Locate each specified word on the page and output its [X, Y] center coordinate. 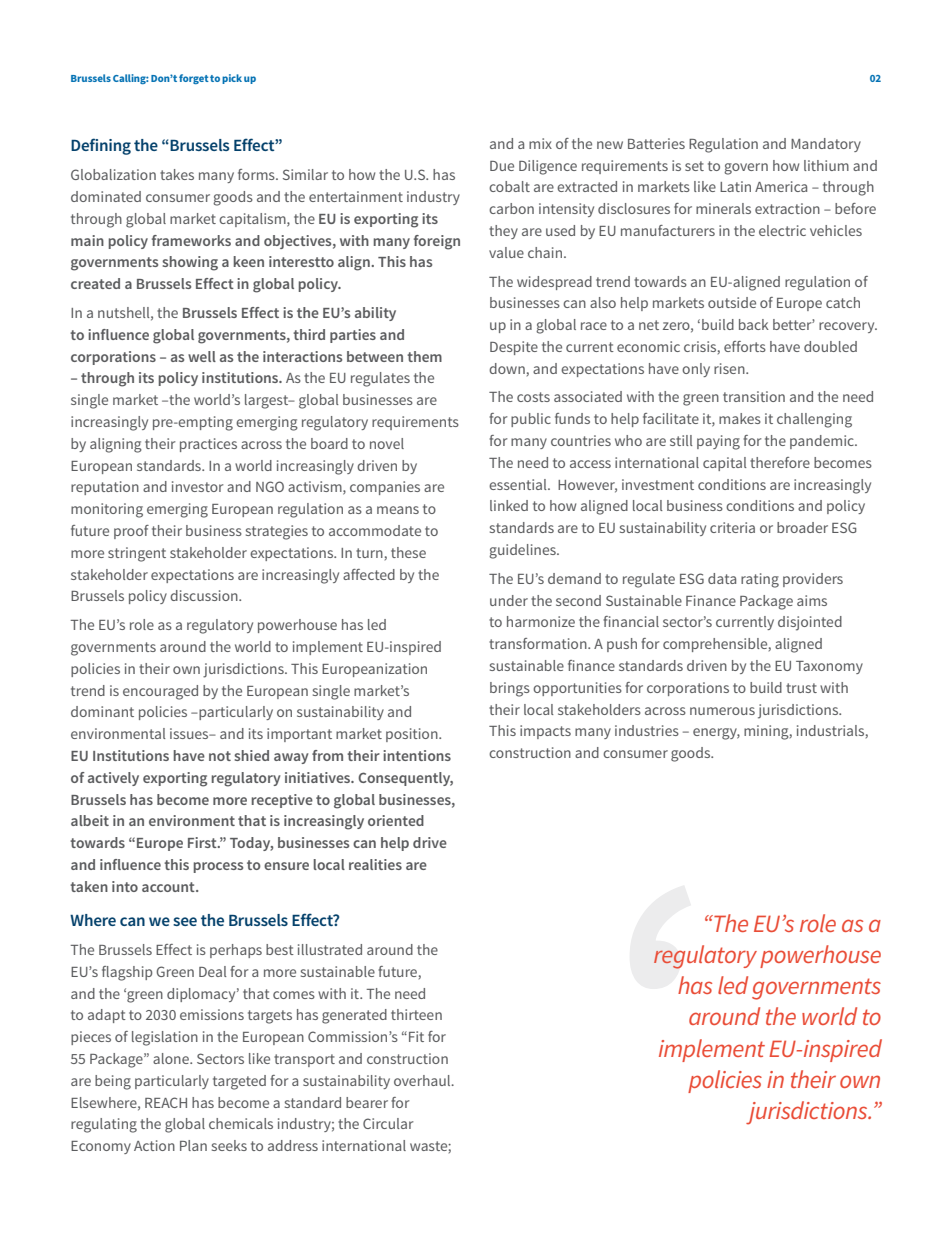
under [509, 600]
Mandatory [826, 145]
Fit [416, 1036]
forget [194, 79]
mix [540, 143]
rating [760, 580]
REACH [166, 1102]
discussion [205, 595]
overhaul [423, 1080]
